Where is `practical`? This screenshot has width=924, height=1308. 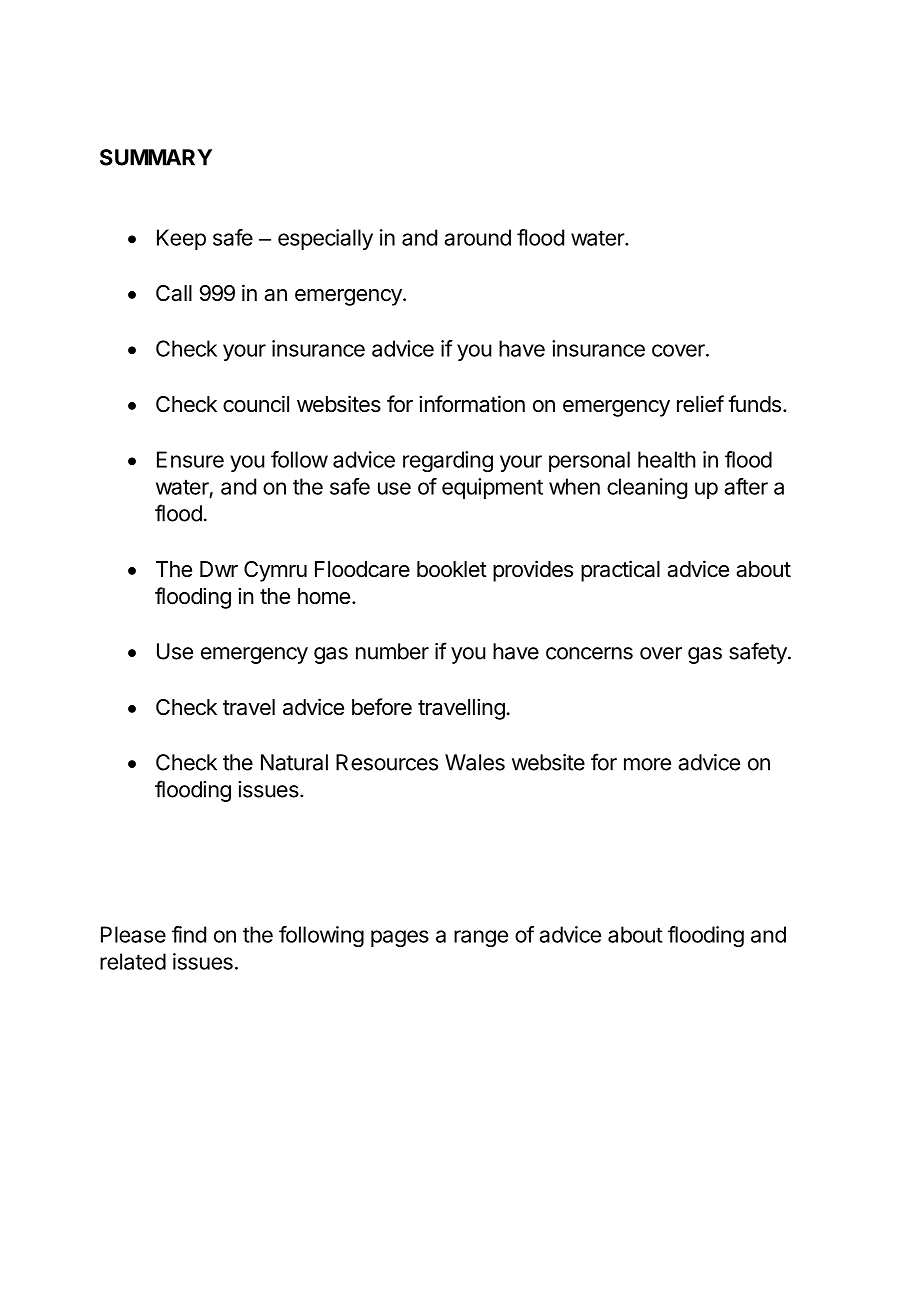 practical is located at coordinates (620, 571).
